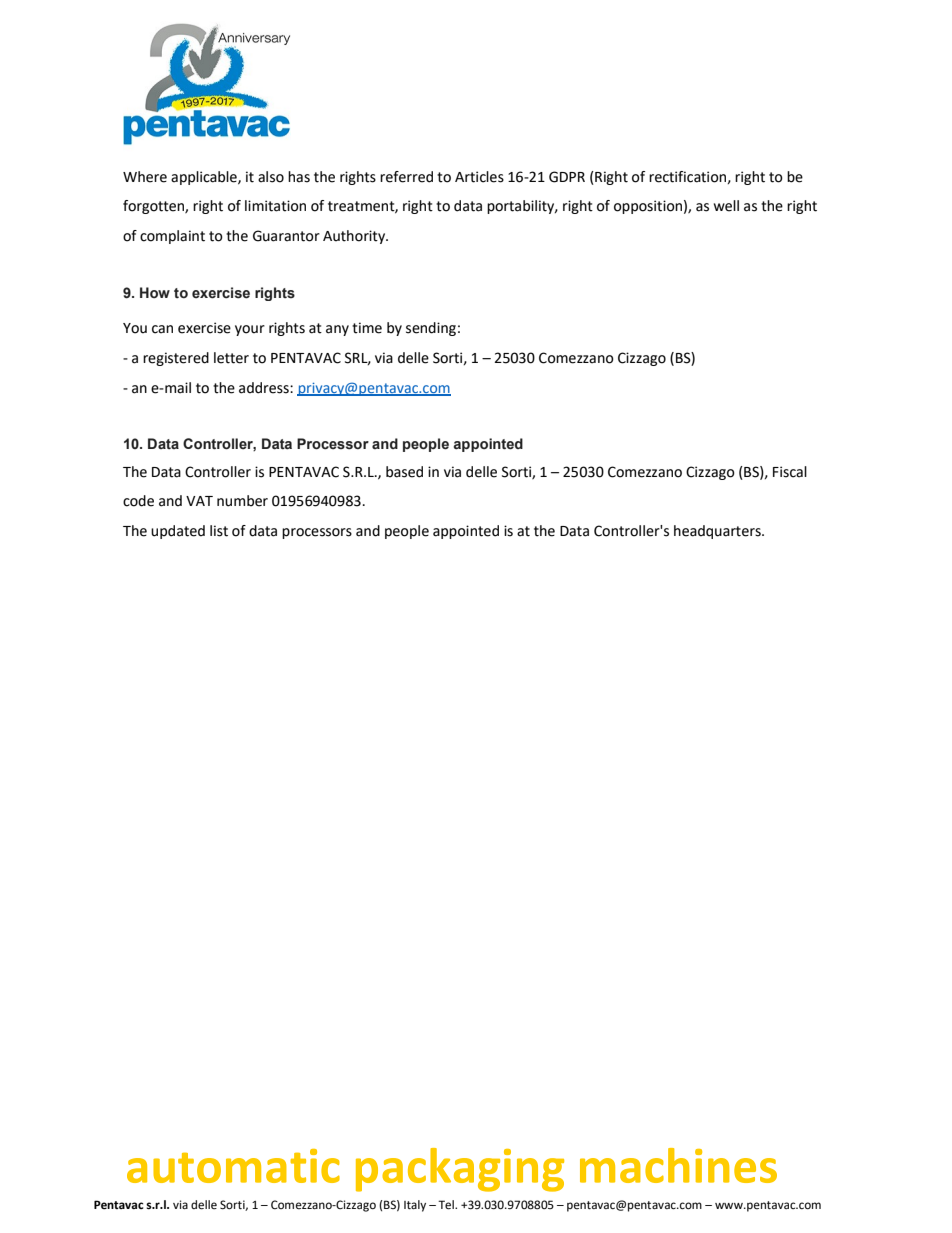 The height and width of the document is (1233, 952). I want to click on machines, so click(678, 1165).
